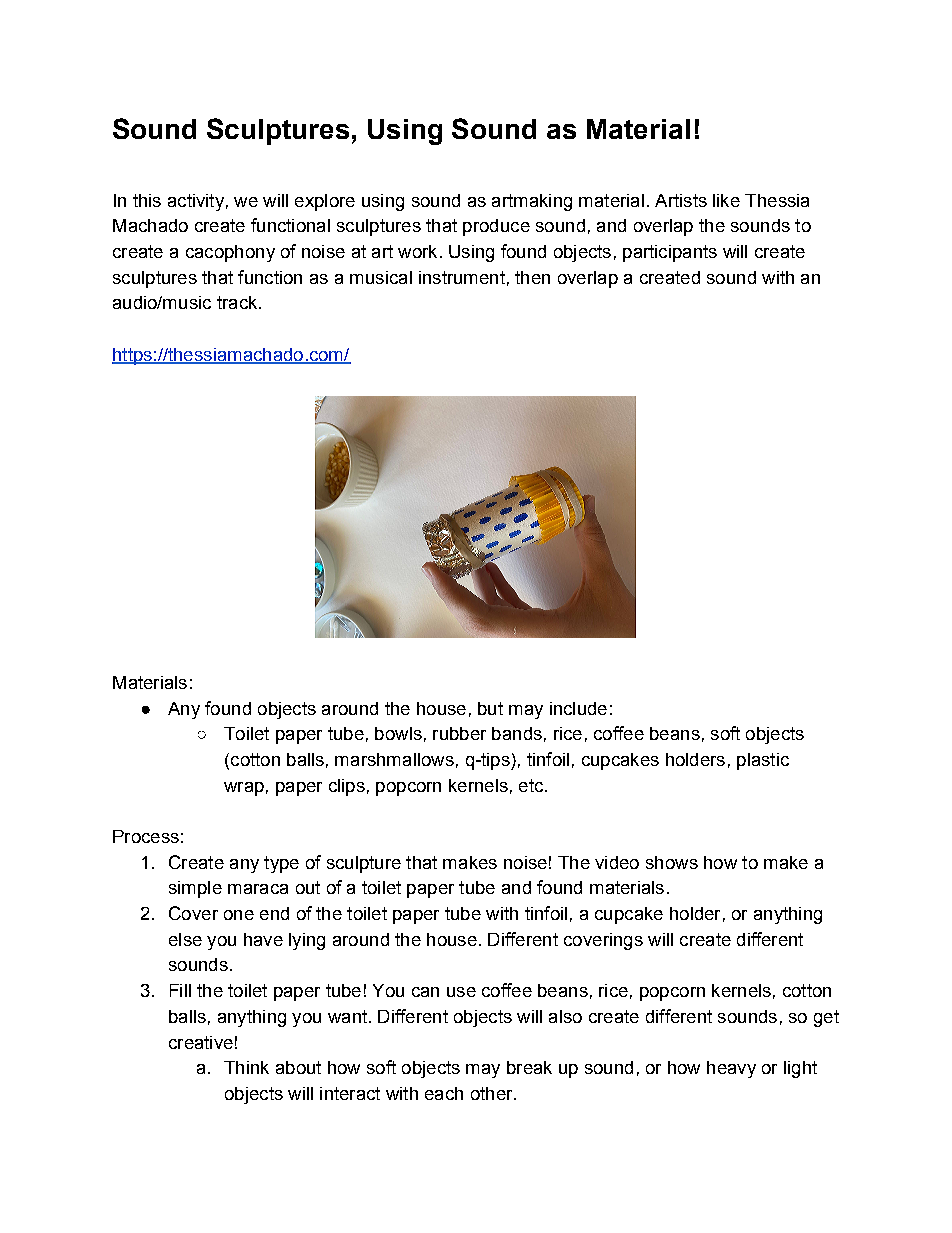 The height and width of the document is (1233, 952). I want to click on etc, so click(532, 785).
